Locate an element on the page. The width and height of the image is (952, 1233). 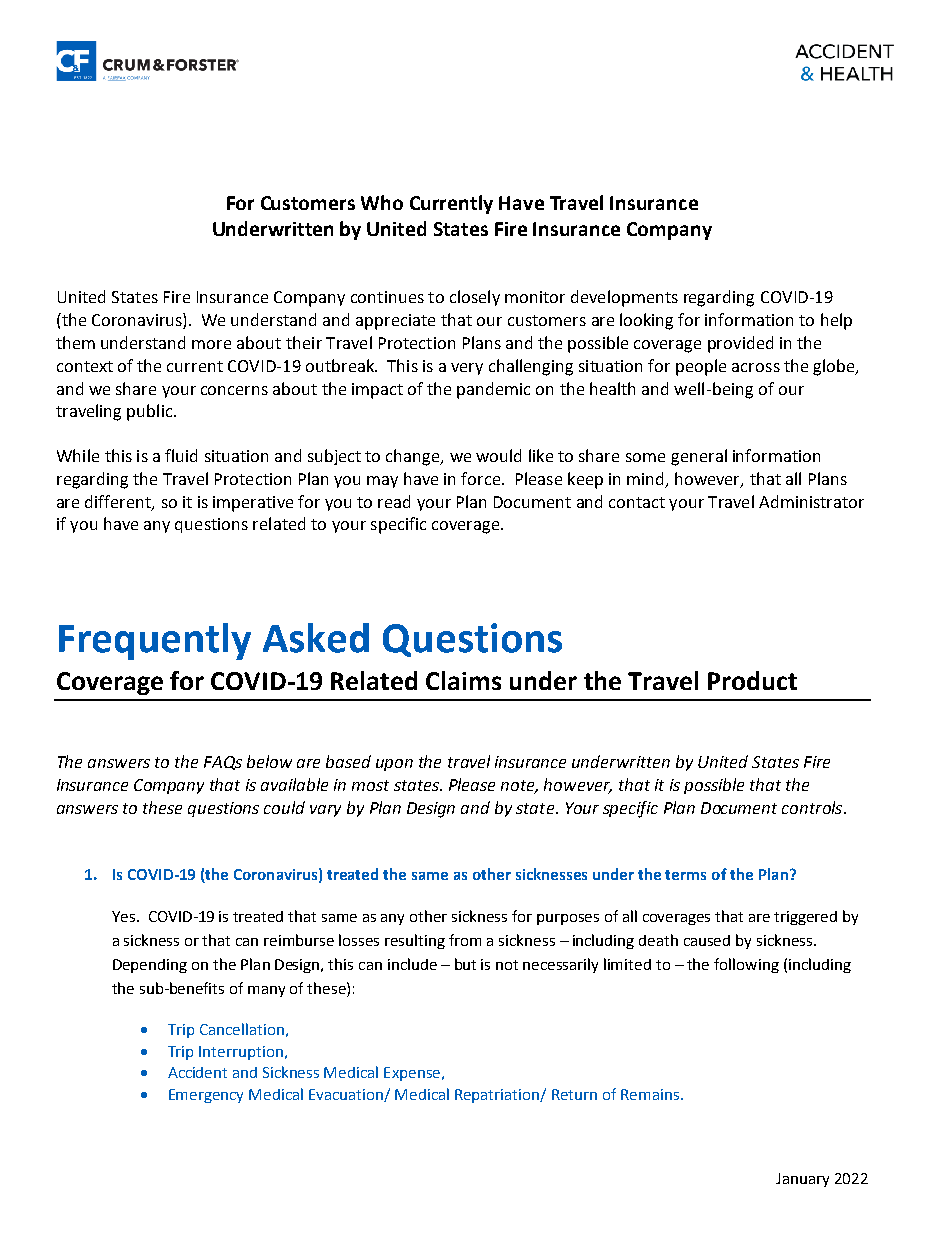
Who is located at coordinates (382, 202).
